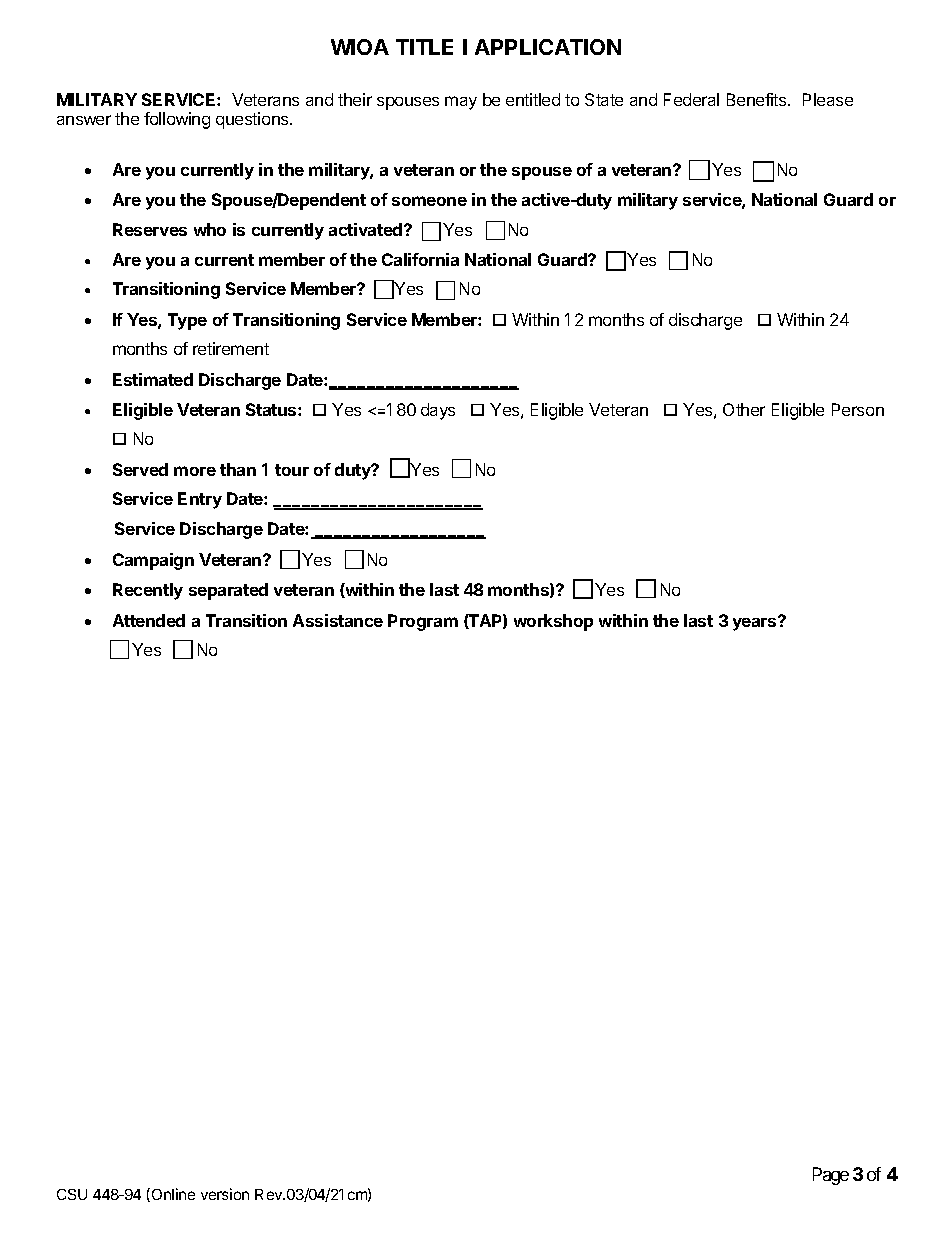  Describe the element at coordinates (831, 1176) in the screenshot. I see `Page` at that location.
